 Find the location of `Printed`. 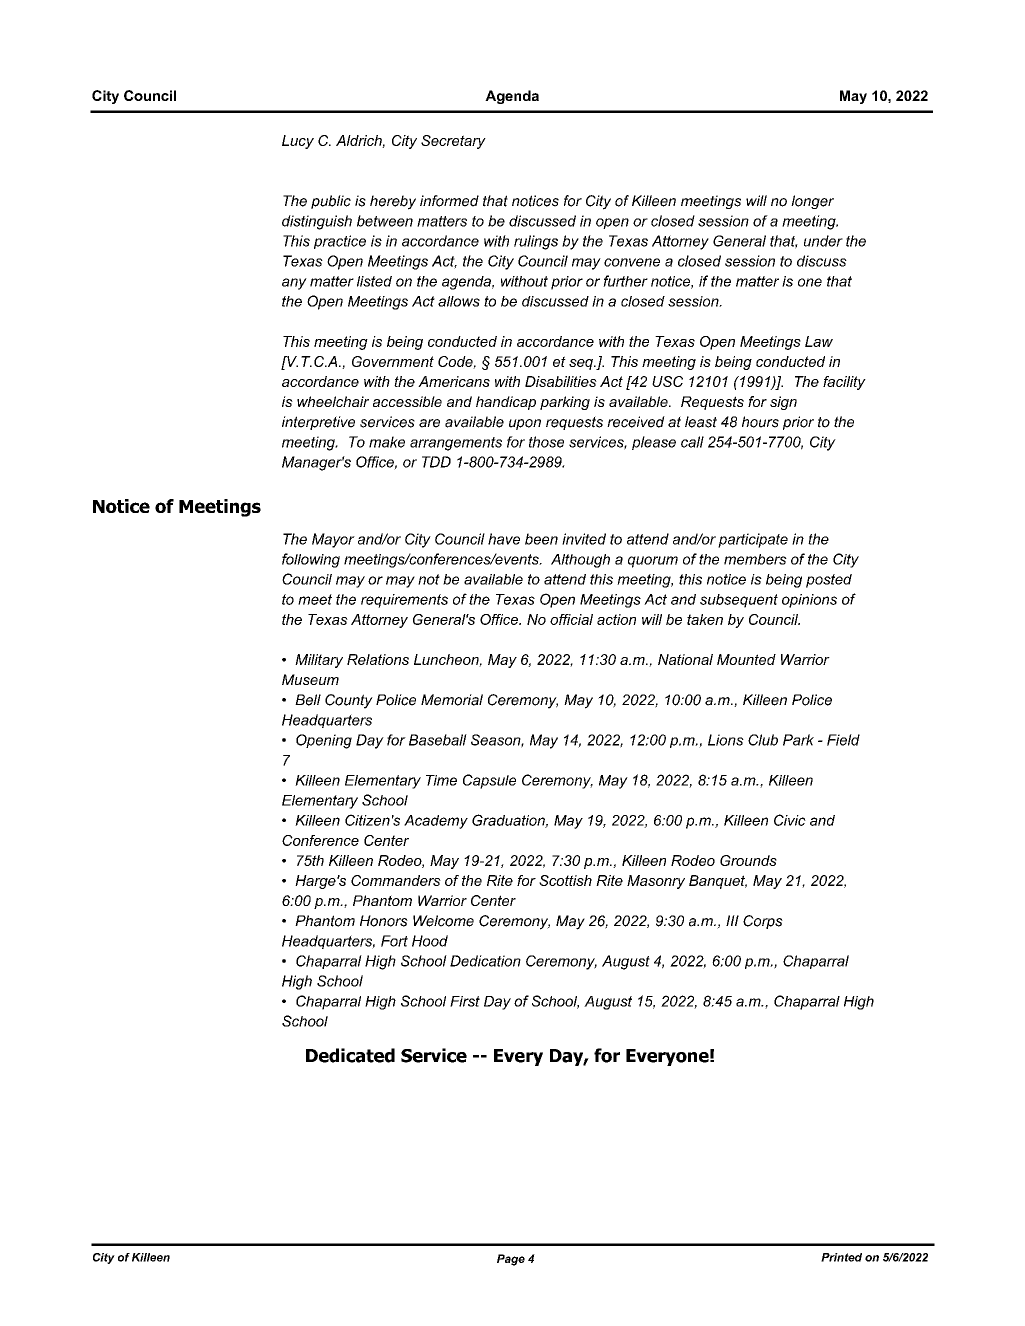

Printed is located at coordinates (841, 1257).
